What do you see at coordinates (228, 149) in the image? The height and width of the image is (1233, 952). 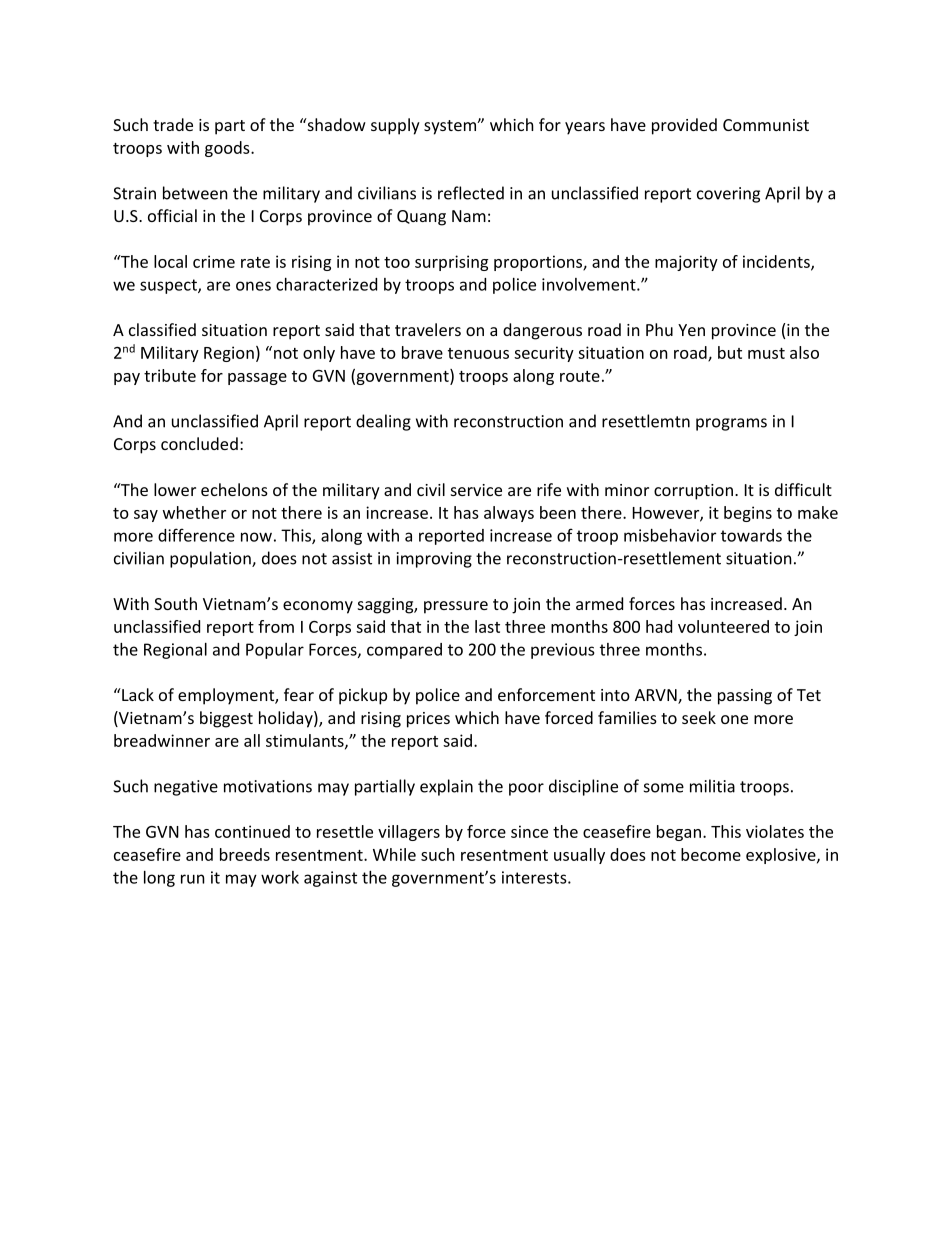 I see `goods` at bounding box center [228, 149].
